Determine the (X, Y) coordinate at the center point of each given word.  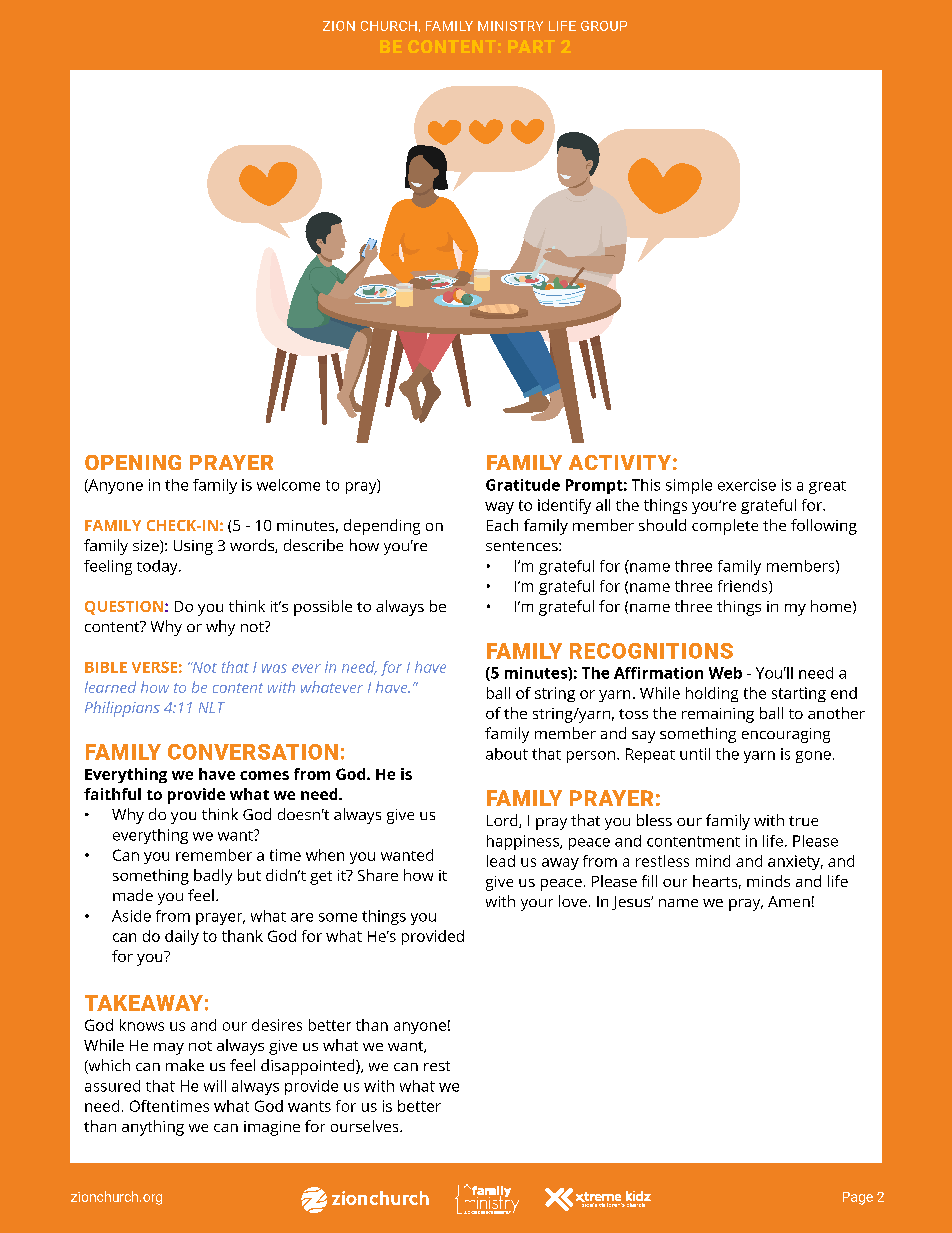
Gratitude (523, 485)
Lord (503, 821)
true (803, 821)
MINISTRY (510, 26)
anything (153, 1128)
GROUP (604, 26)
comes (264, 775)
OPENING (133, 462)
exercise (747, 485)
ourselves (366, 1126)
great (827, 487)
